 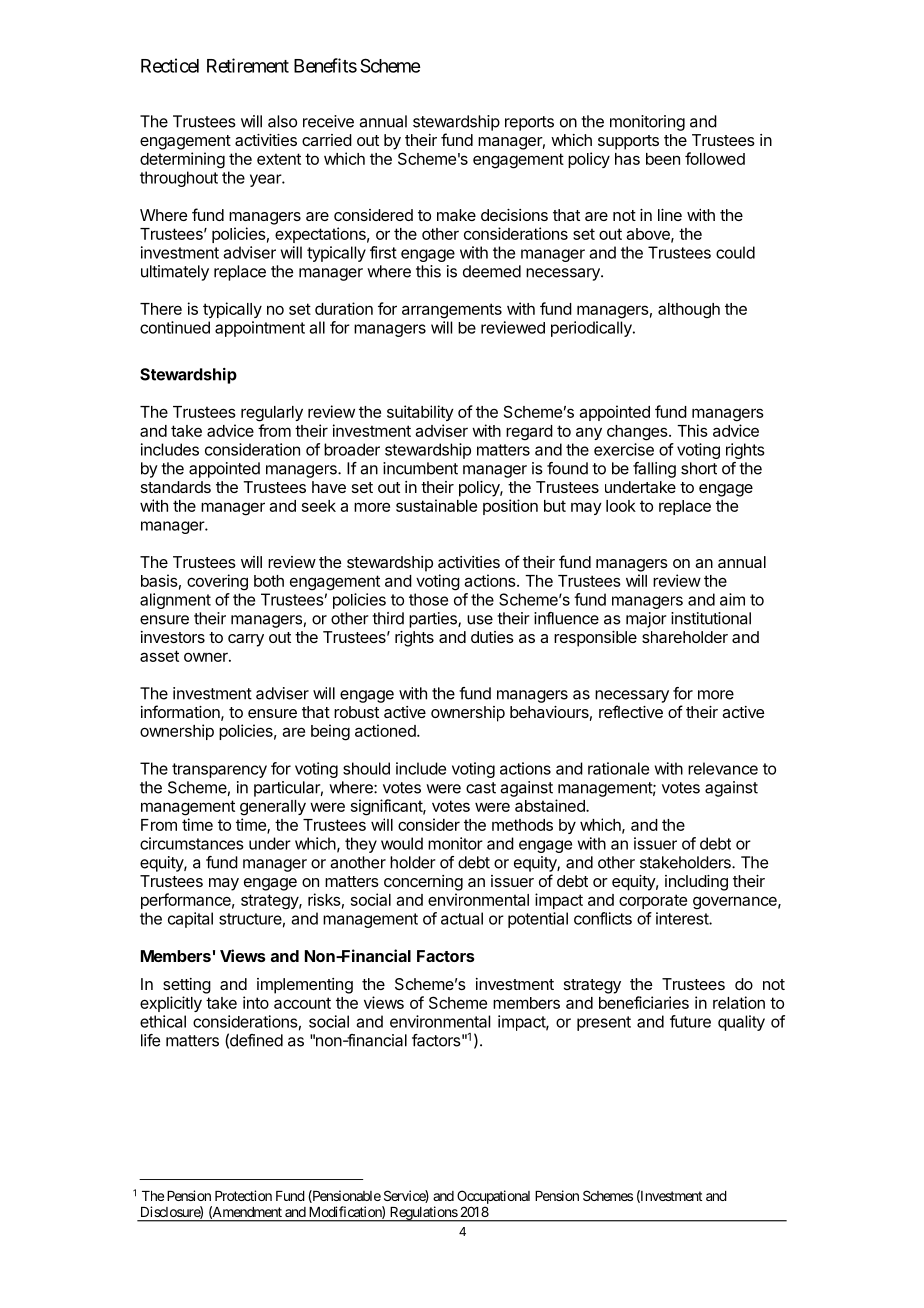 What do you see at coordinates (631, 711) in the document?
I see `reflective` at bounding box center [631, 711].
